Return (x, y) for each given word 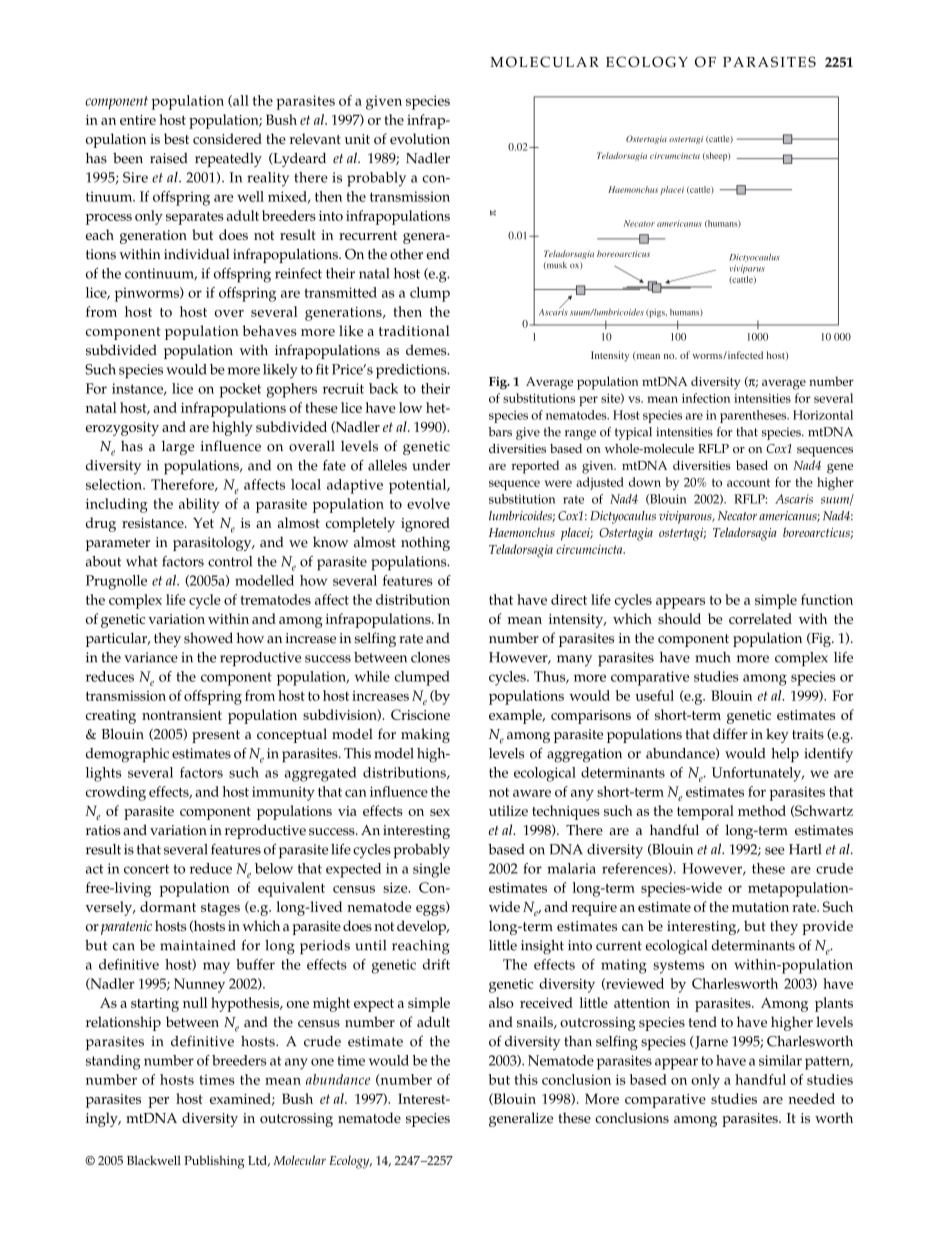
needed (811, 1098)
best (176, 138)
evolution (420, 138)
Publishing (214, 1162)
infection (706, 398)
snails (536, 1022)
